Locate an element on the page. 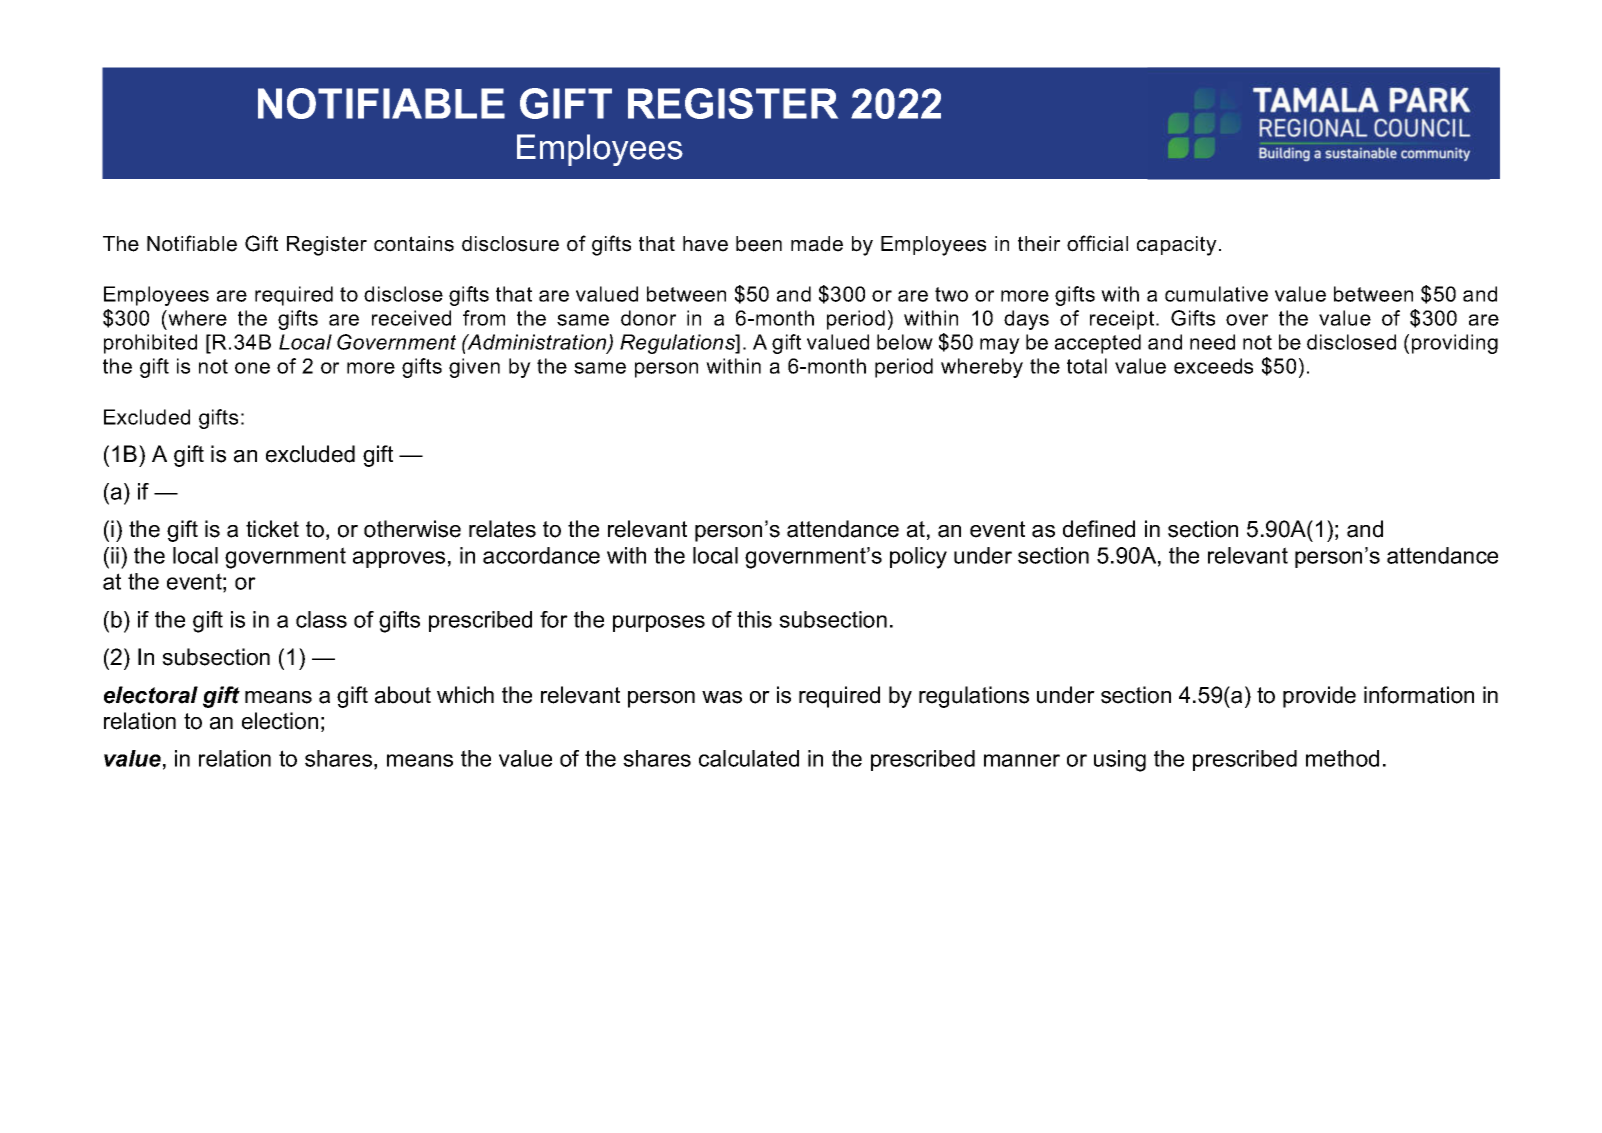 The image size is (1602, 1133). election is located at coordinates (280, 721).
